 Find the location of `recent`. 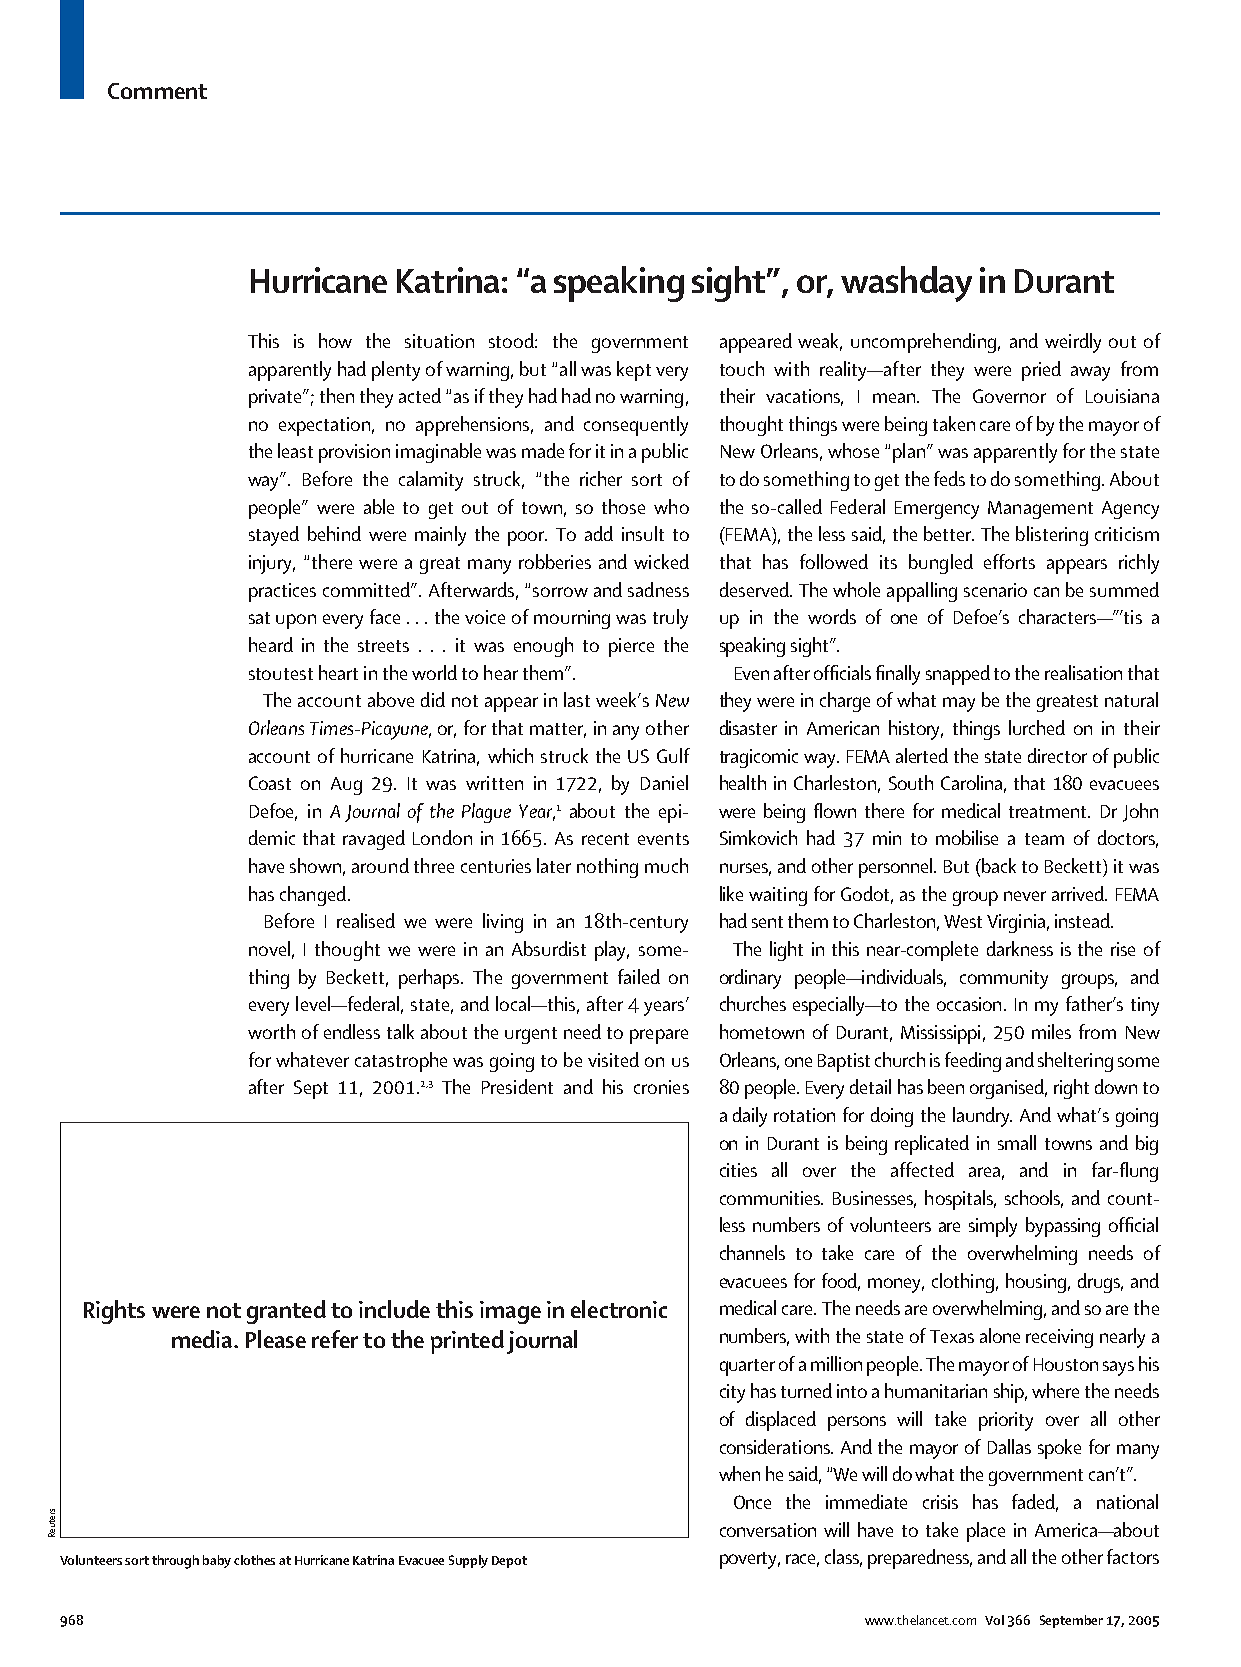

recent is located at coordinates (605, 839).
